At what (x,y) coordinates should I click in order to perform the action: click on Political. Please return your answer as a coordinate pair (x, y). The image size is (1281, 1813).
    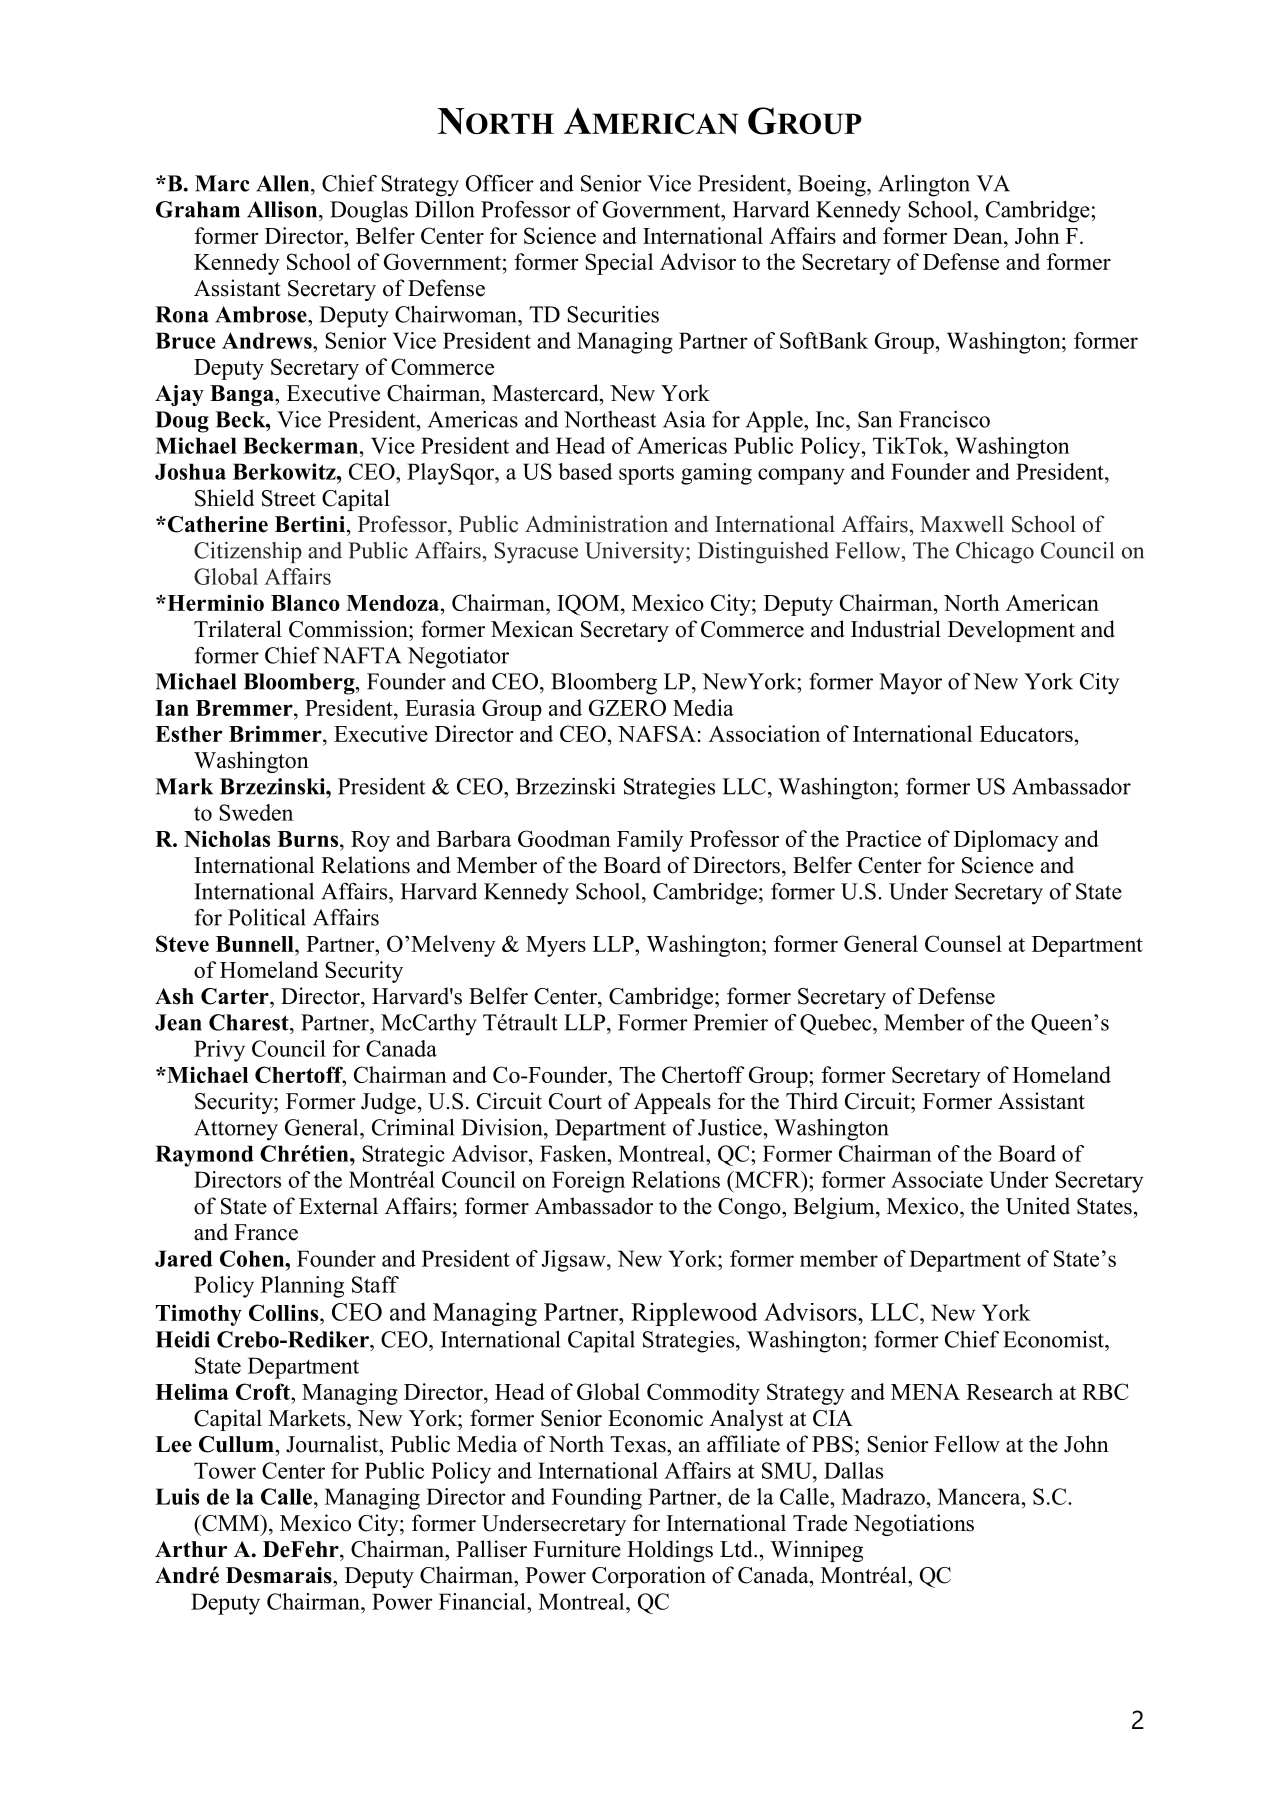
    Looking at the image, I should click on (267, 917).
